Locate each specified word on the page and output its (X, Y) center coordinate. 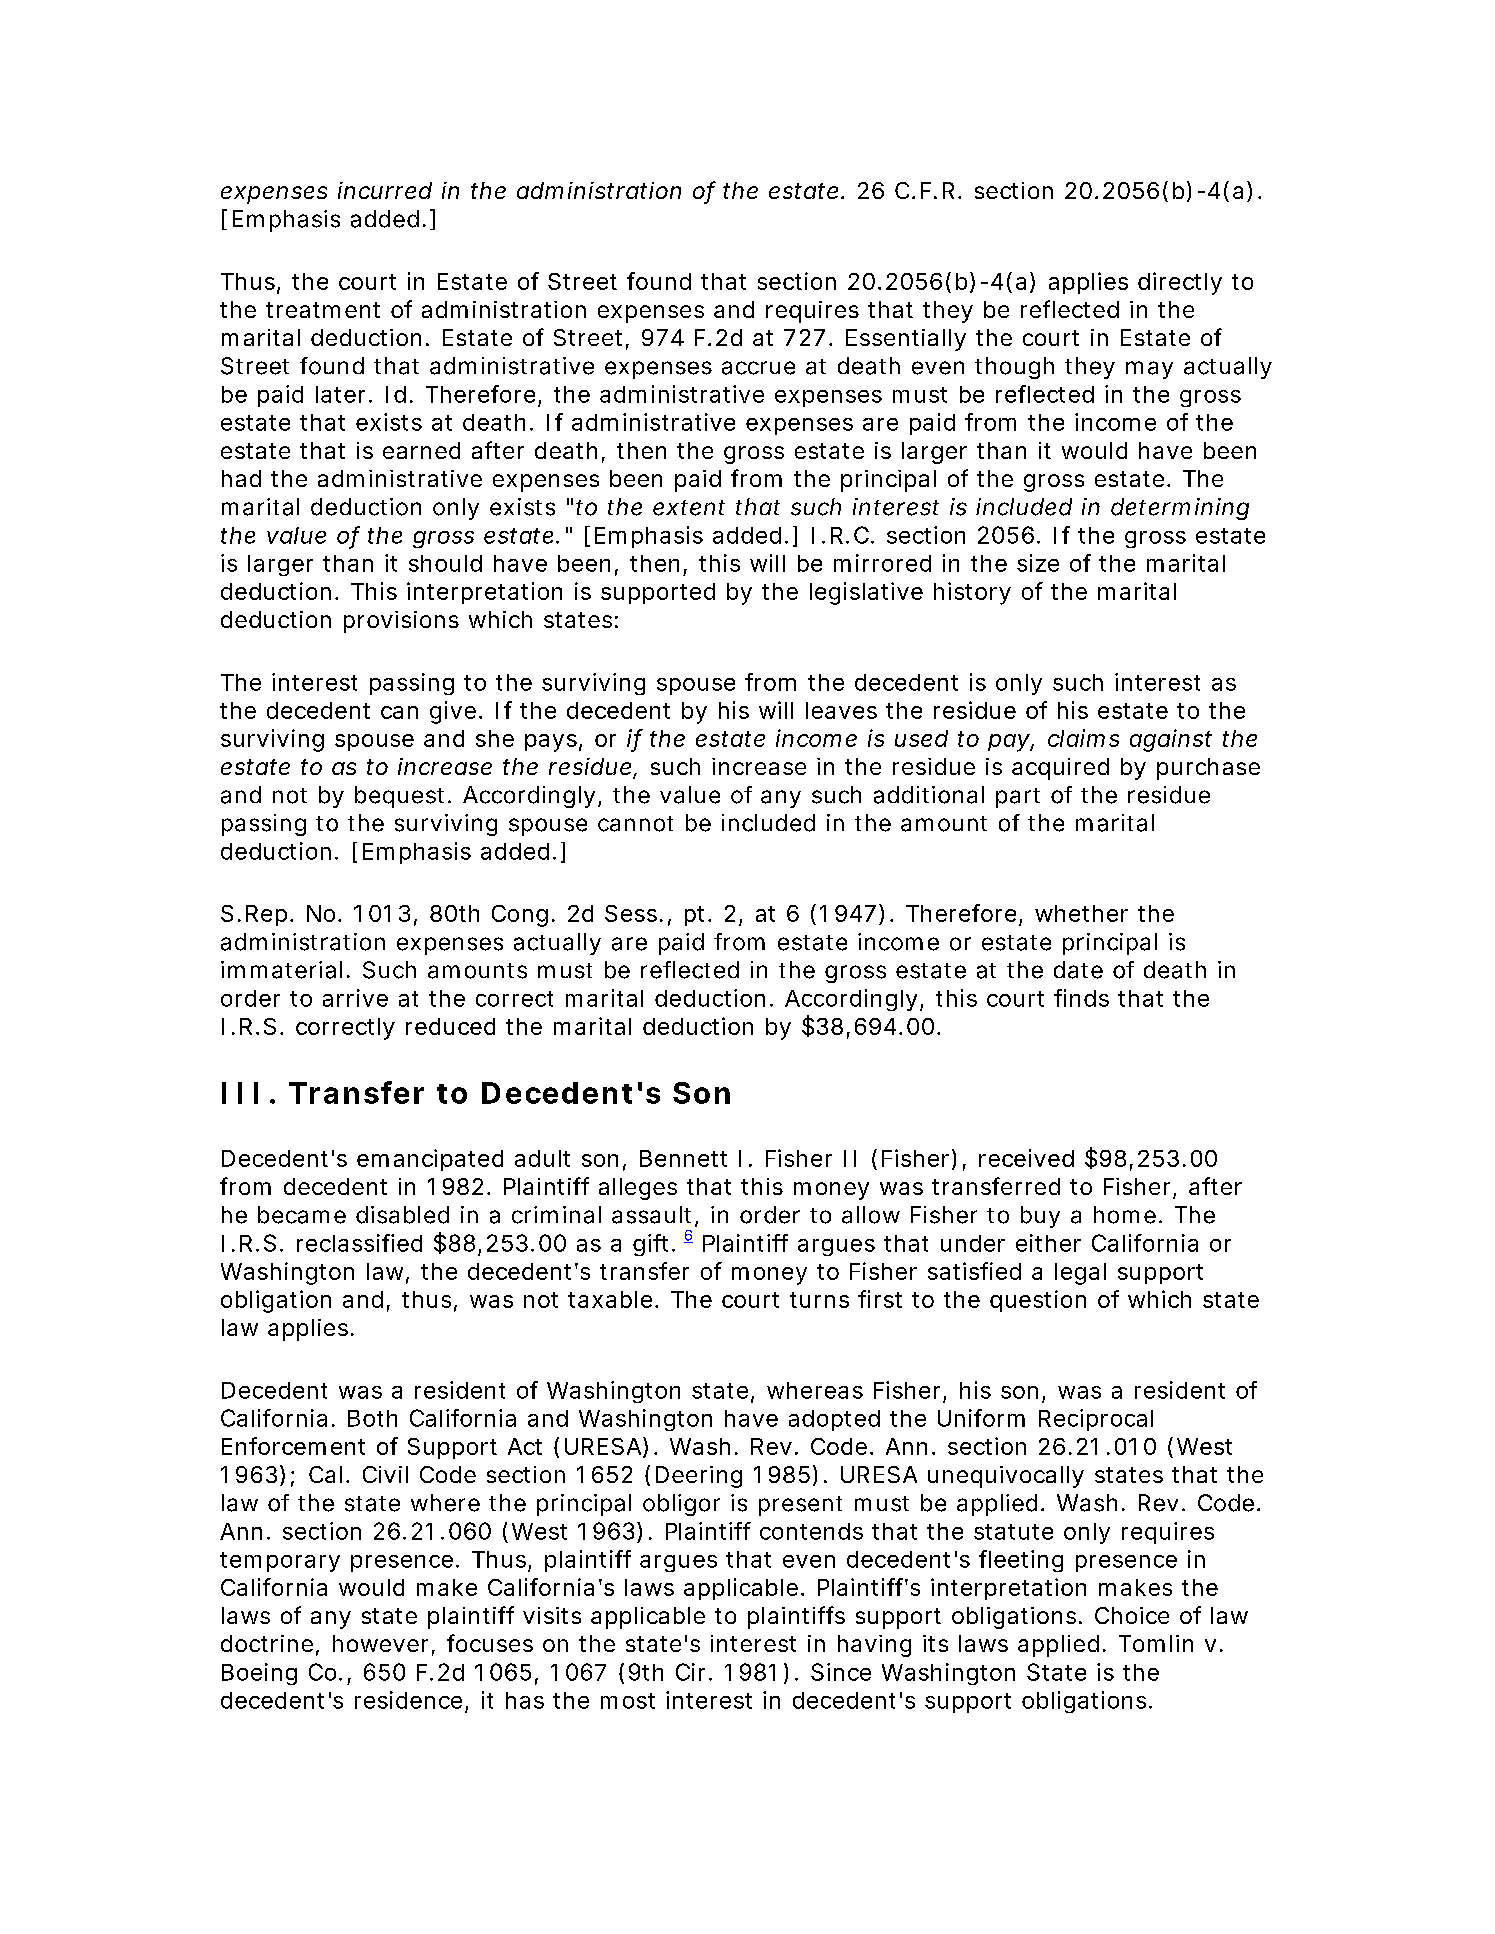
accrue (758, 368)
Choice (1132, 1615)
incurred (385, 190)
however (384, 1645)
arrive (355, 998)
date (1078, 970)
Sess (634, 913)
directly (1180, 283)
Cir (694, 1672)
